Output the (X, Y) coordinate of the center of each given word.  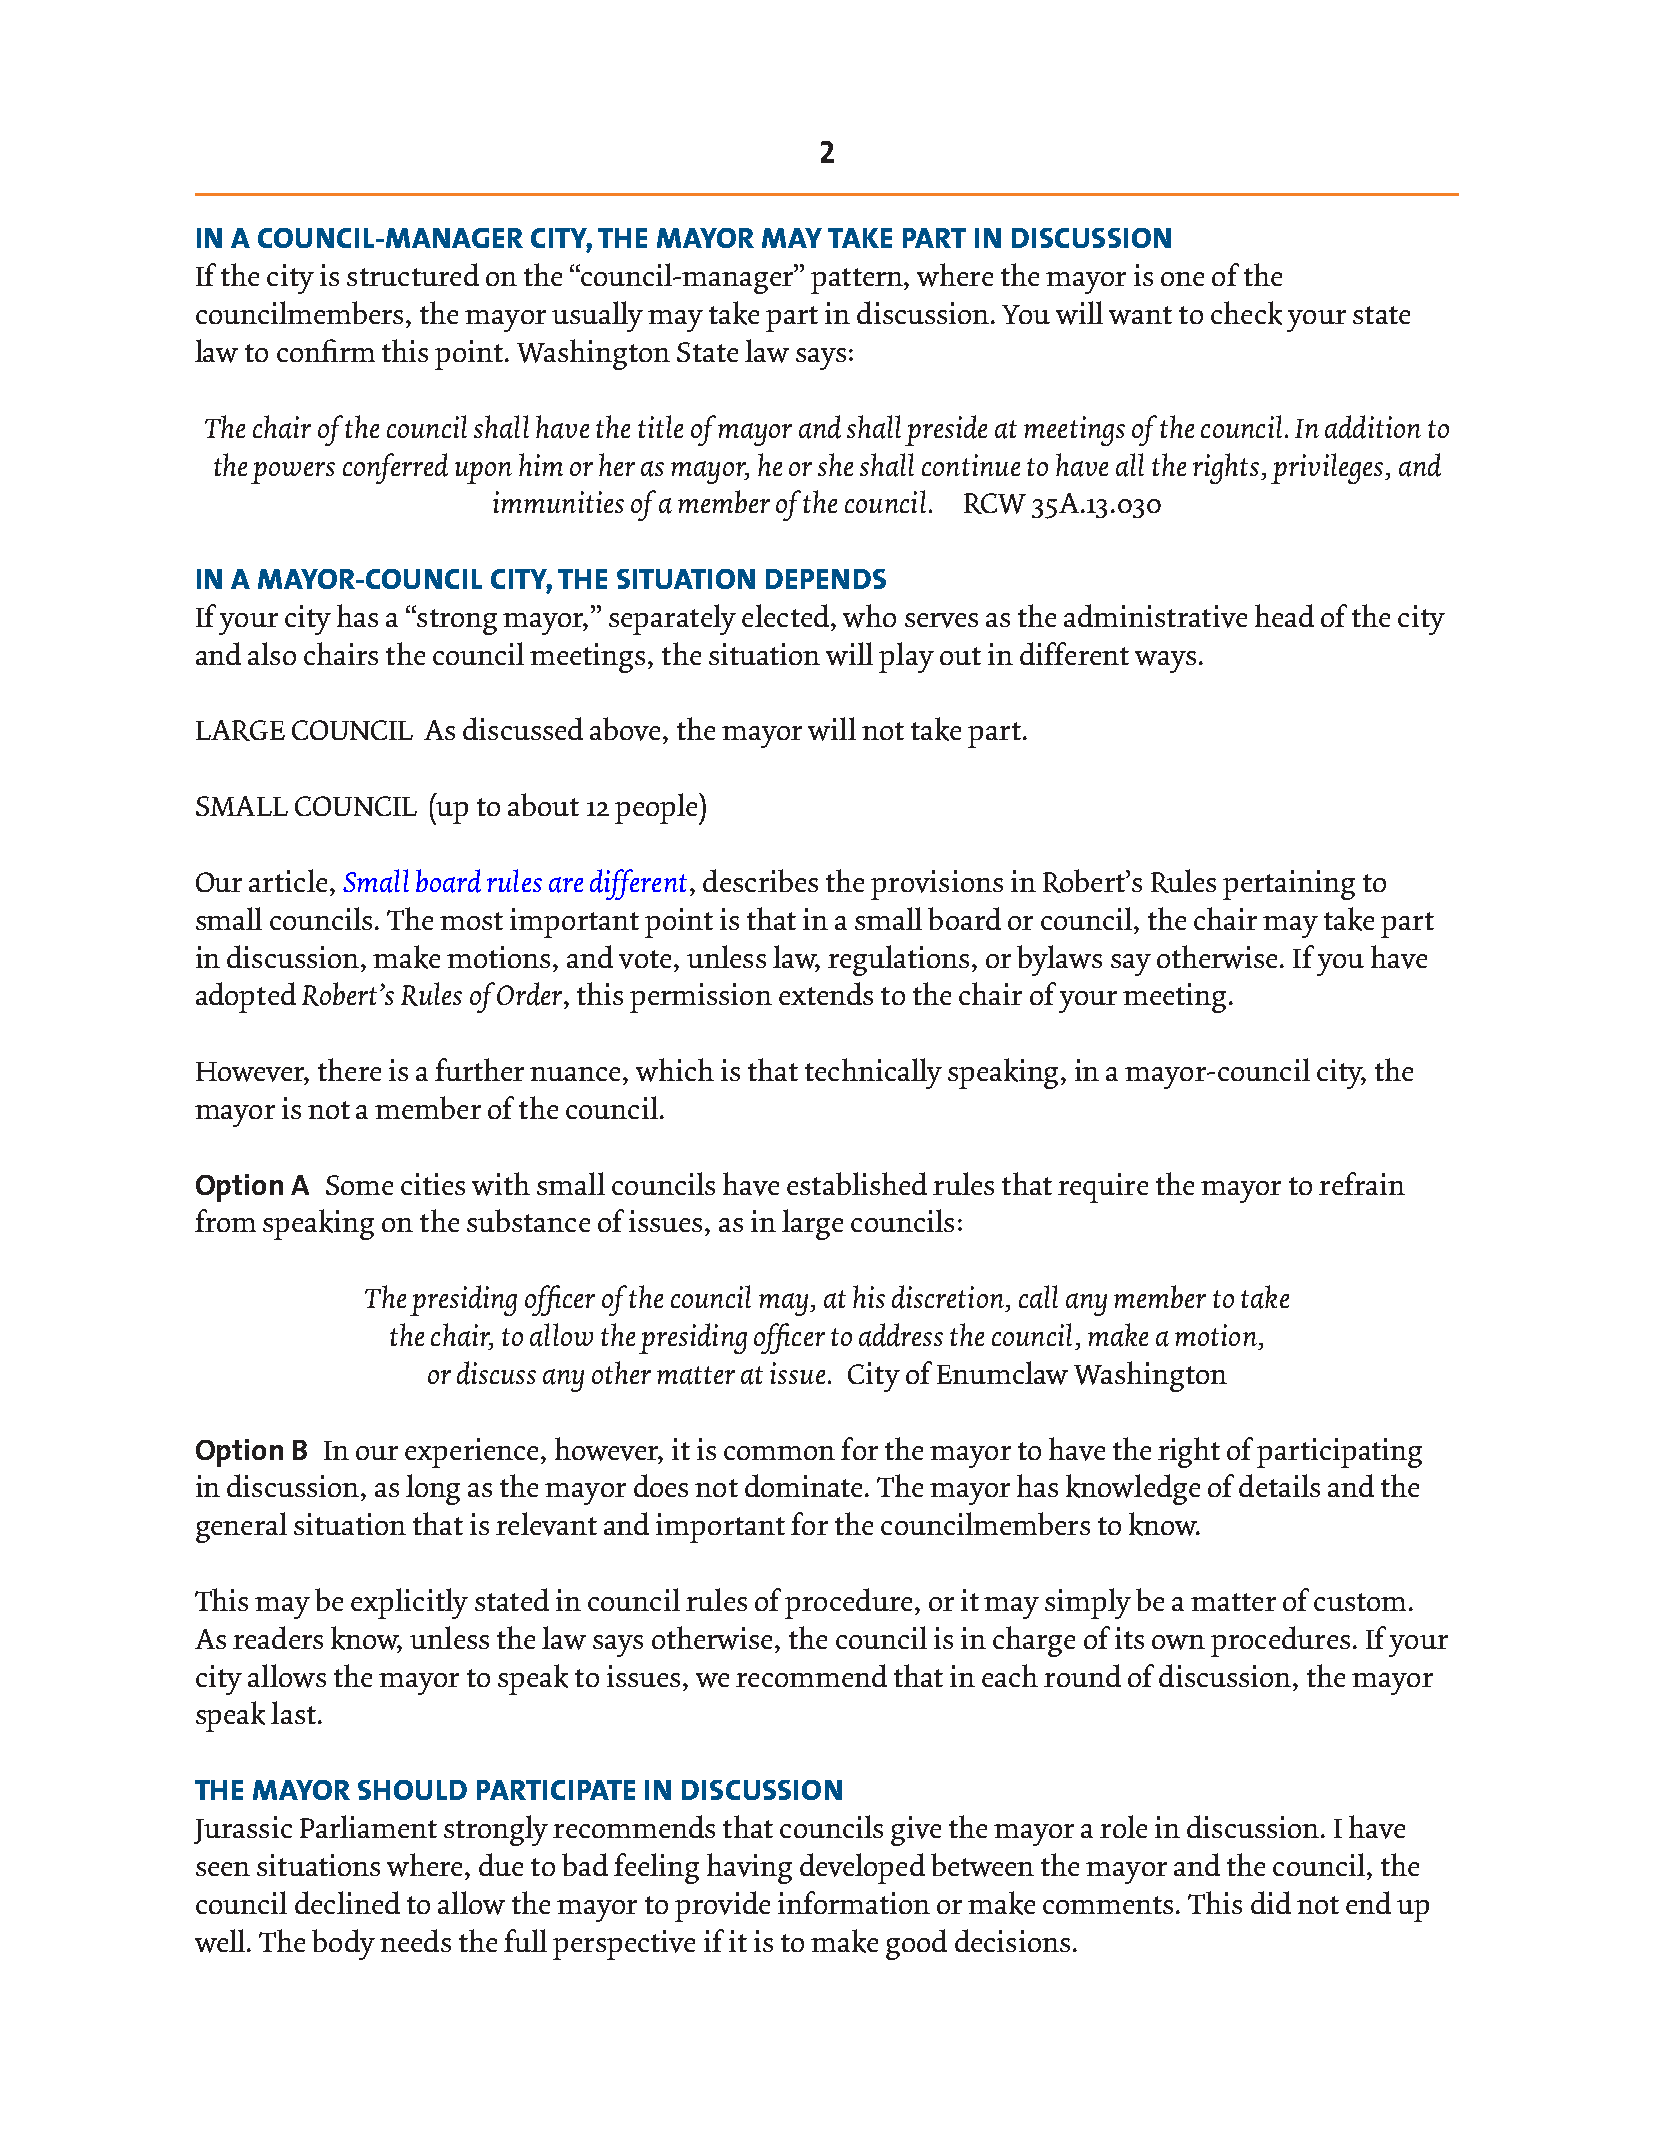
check (1246, 313)
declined (347, 1902)
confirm (326, 350)
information (854, 1902)
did (1271, 1902)
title (660, 426)
